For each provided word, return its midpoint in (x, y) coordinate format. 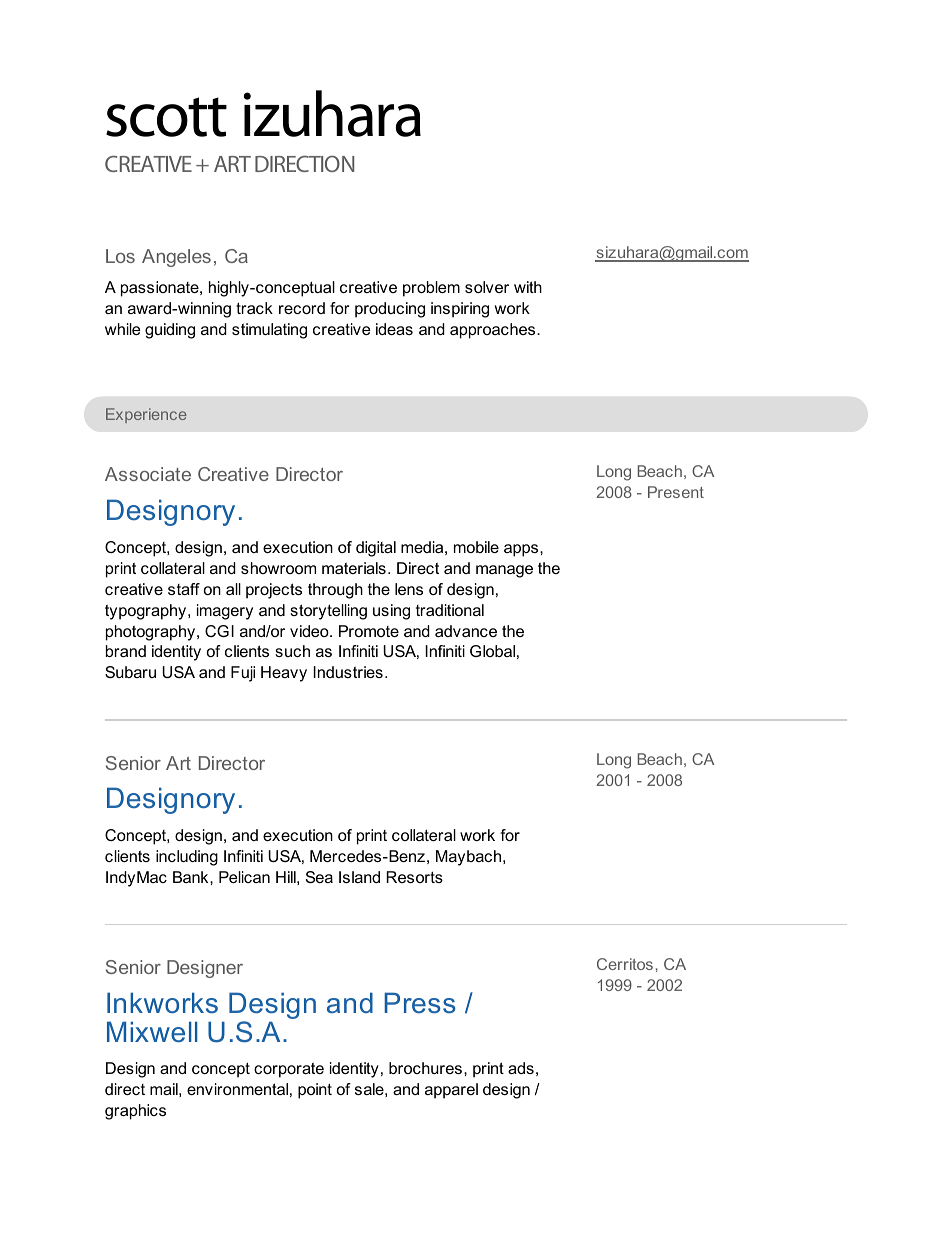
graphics (135, 1112)
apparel (451, 1091)
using (391, 612)
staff (184, 589)
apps (522, 550)
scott (166, 117)
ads (521, 1068)
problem (431, 289)
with (528, 287)
